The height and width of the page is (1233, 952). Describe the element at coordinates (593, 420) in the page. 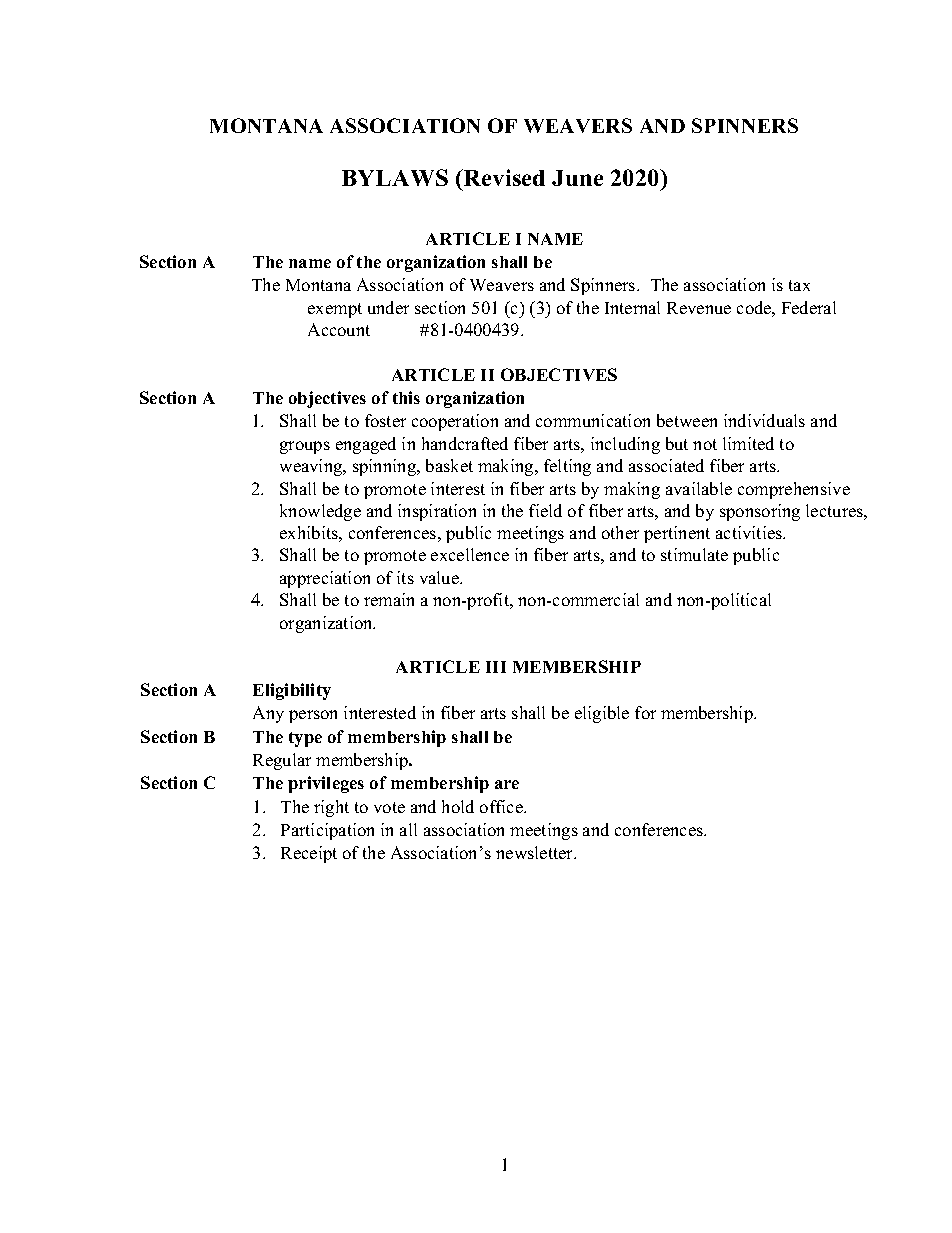

I see `communication` at that location.
